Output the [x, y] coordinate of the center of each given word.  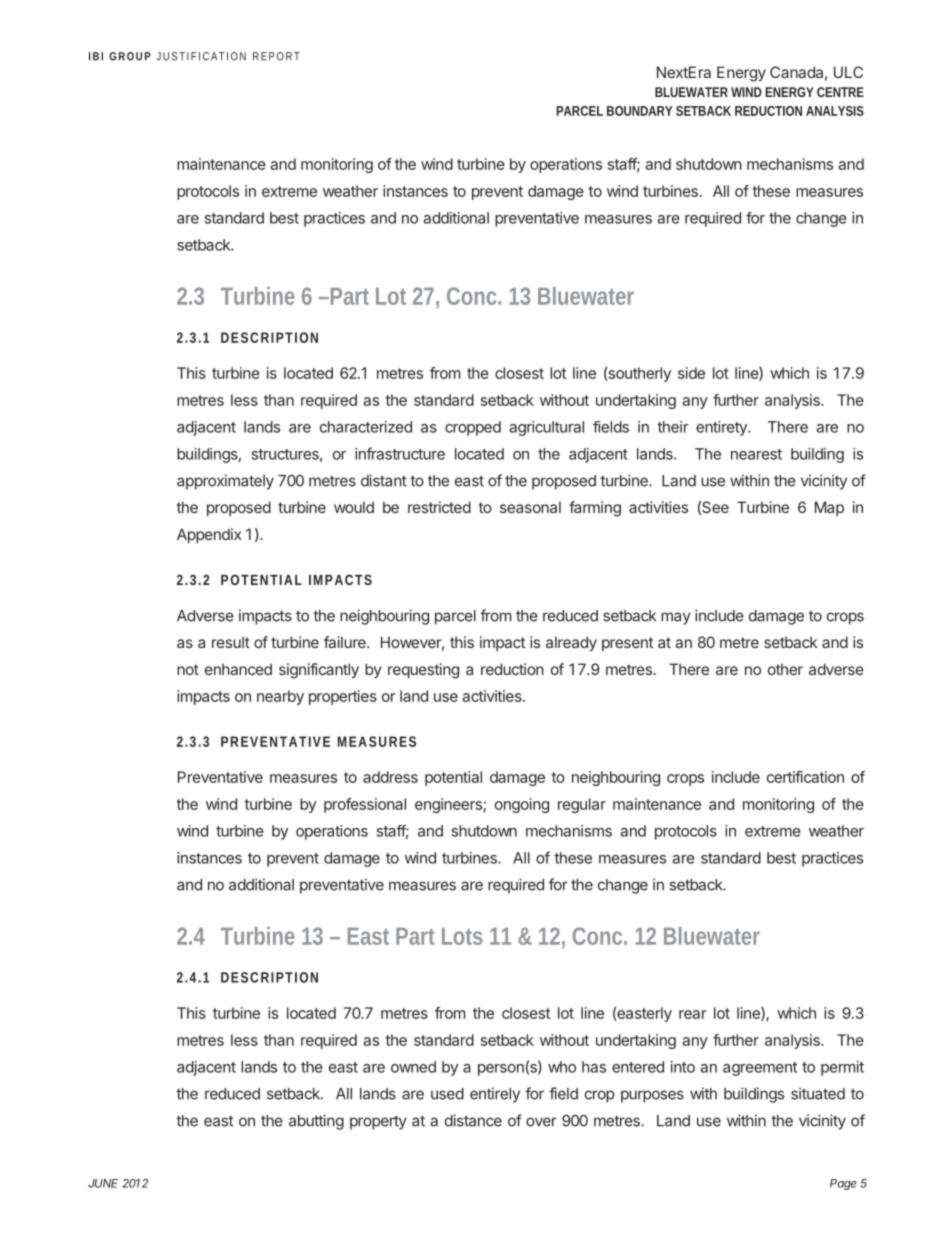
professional [365, 805]
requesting [423, 671]
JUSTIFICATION [201, 56]
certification [805, 777]
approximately [225, 482]
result [231, 642]
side [691, 373]
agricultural [546, 428]
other [785, 669]
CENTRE [840, 92]
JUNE [103, 1183]
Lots [462, 936]
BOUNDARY [640, 111]
